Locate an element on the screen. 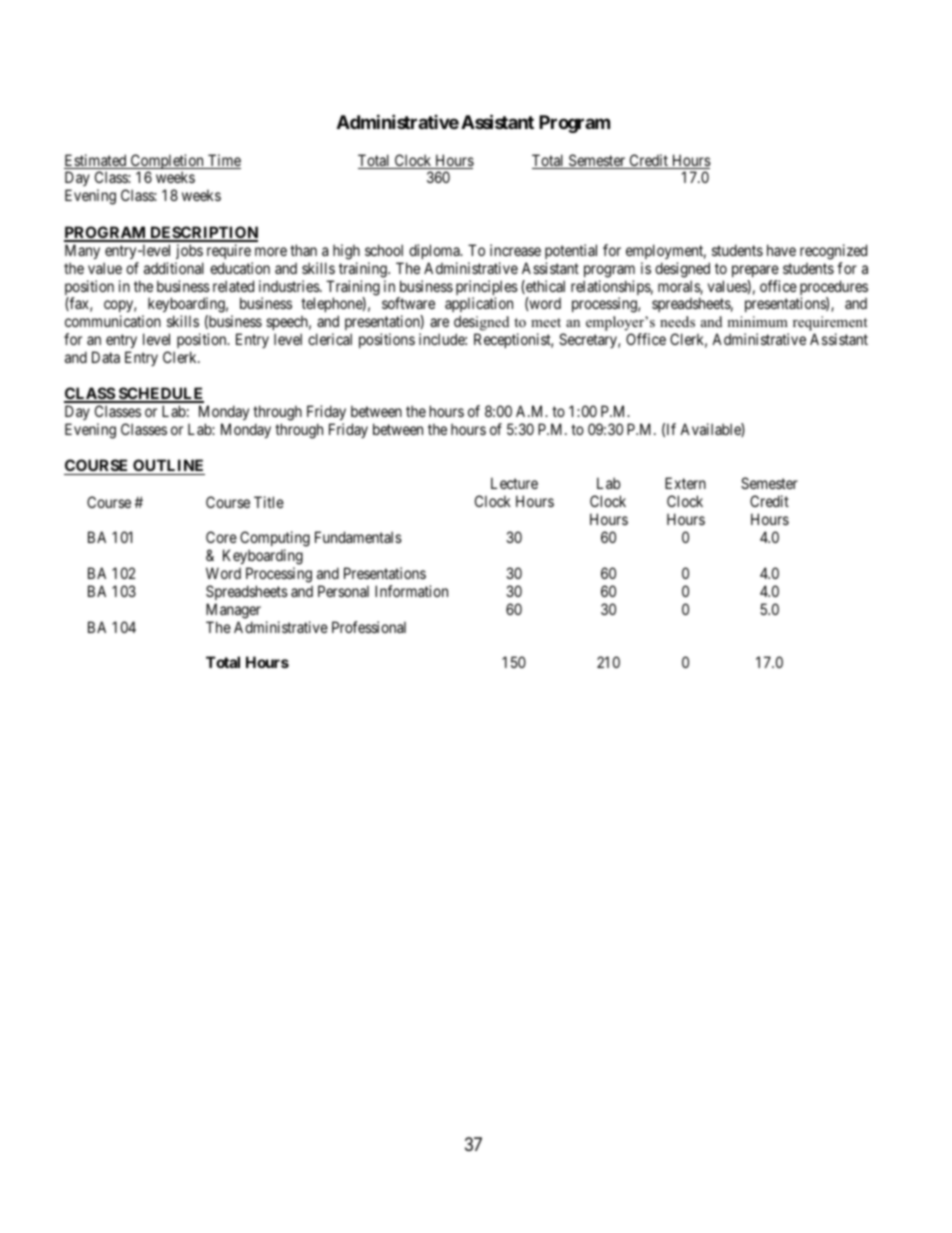 The width and height of the screenshot is (952, 1233). Information is located at coordinates (411, 591).
